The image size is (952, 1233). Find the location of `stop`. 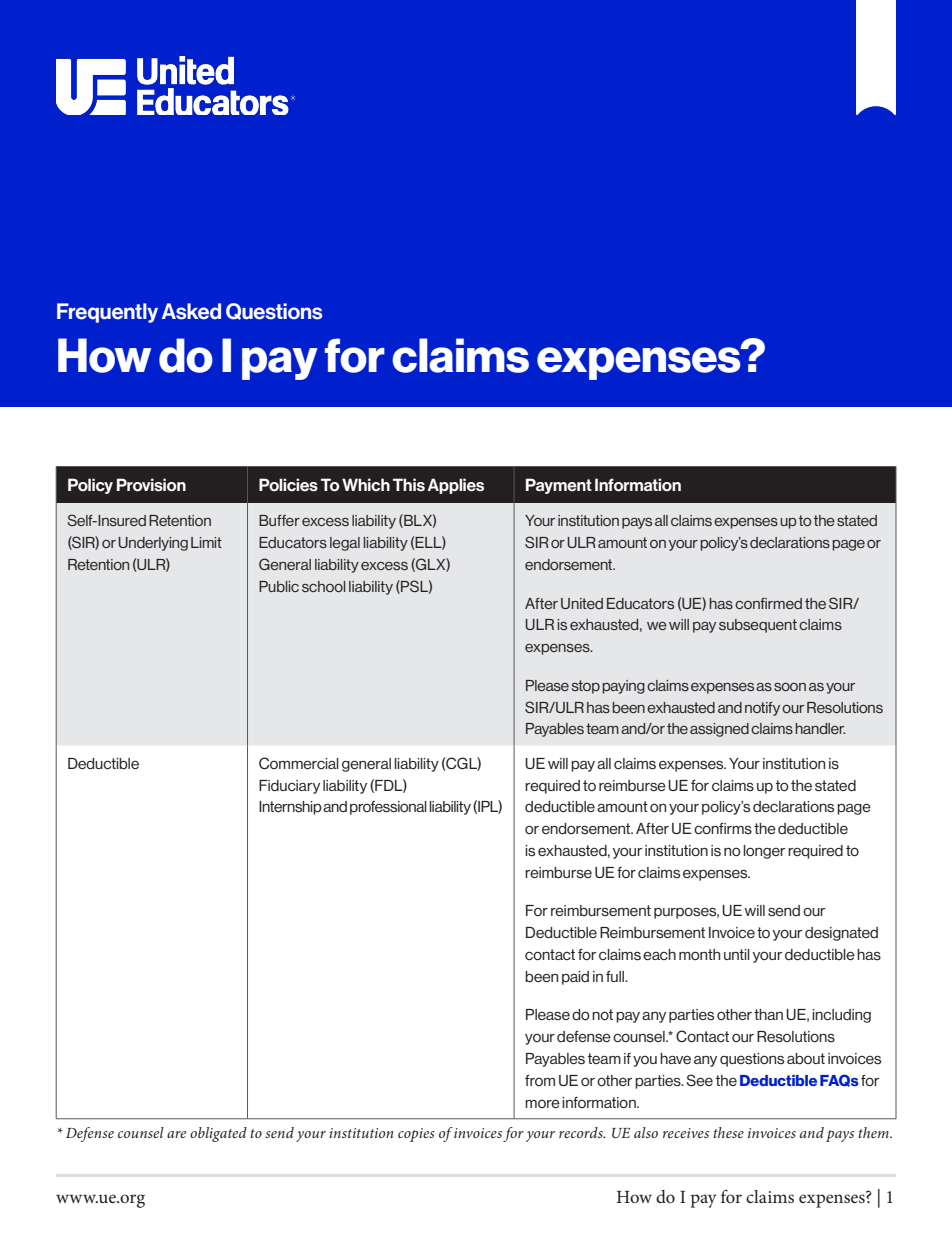

stop is located at coordinates (586, 687).
